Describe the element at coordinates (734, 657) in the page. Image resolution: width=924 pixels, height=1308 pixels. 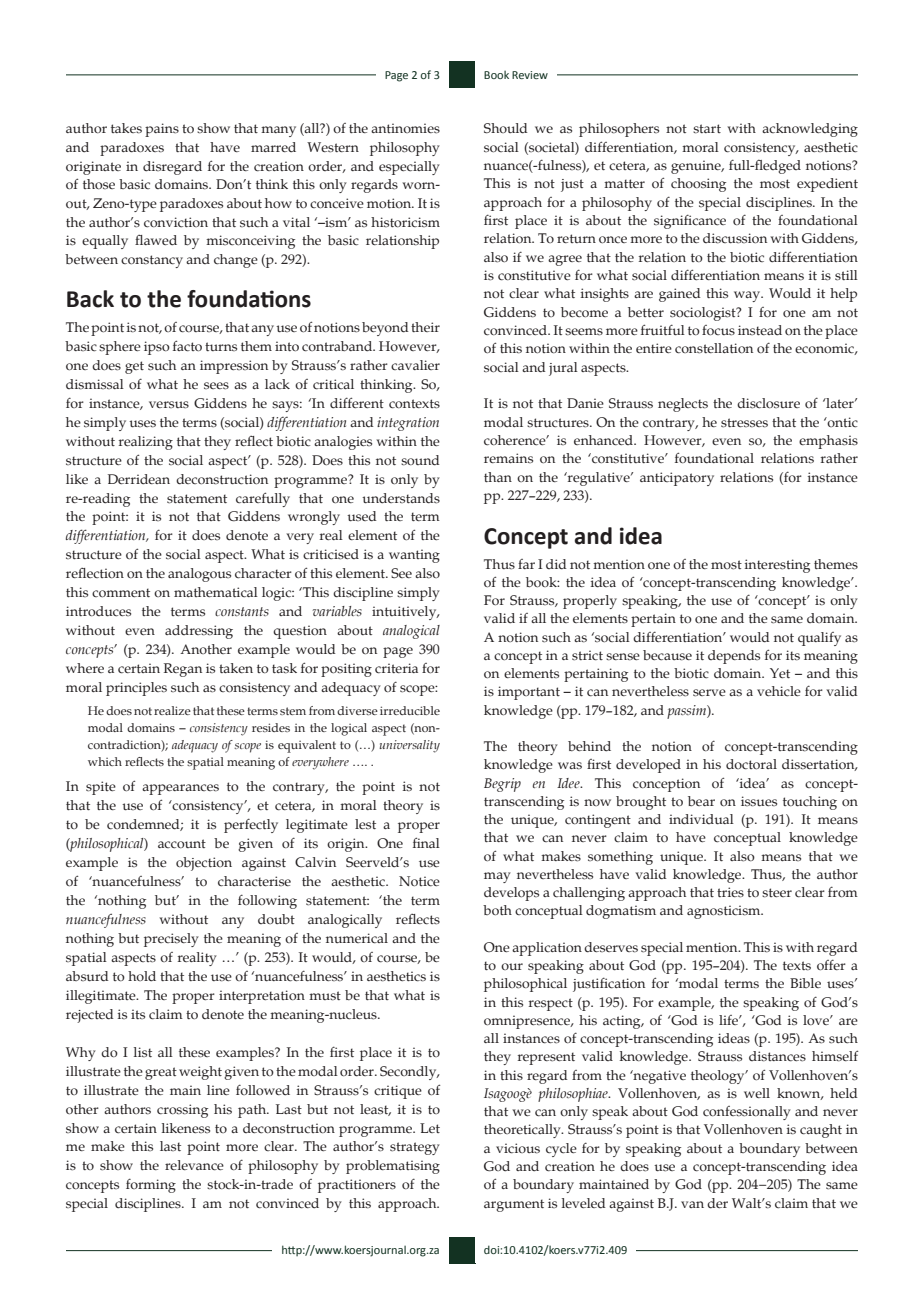
I see `depends` at that location.
